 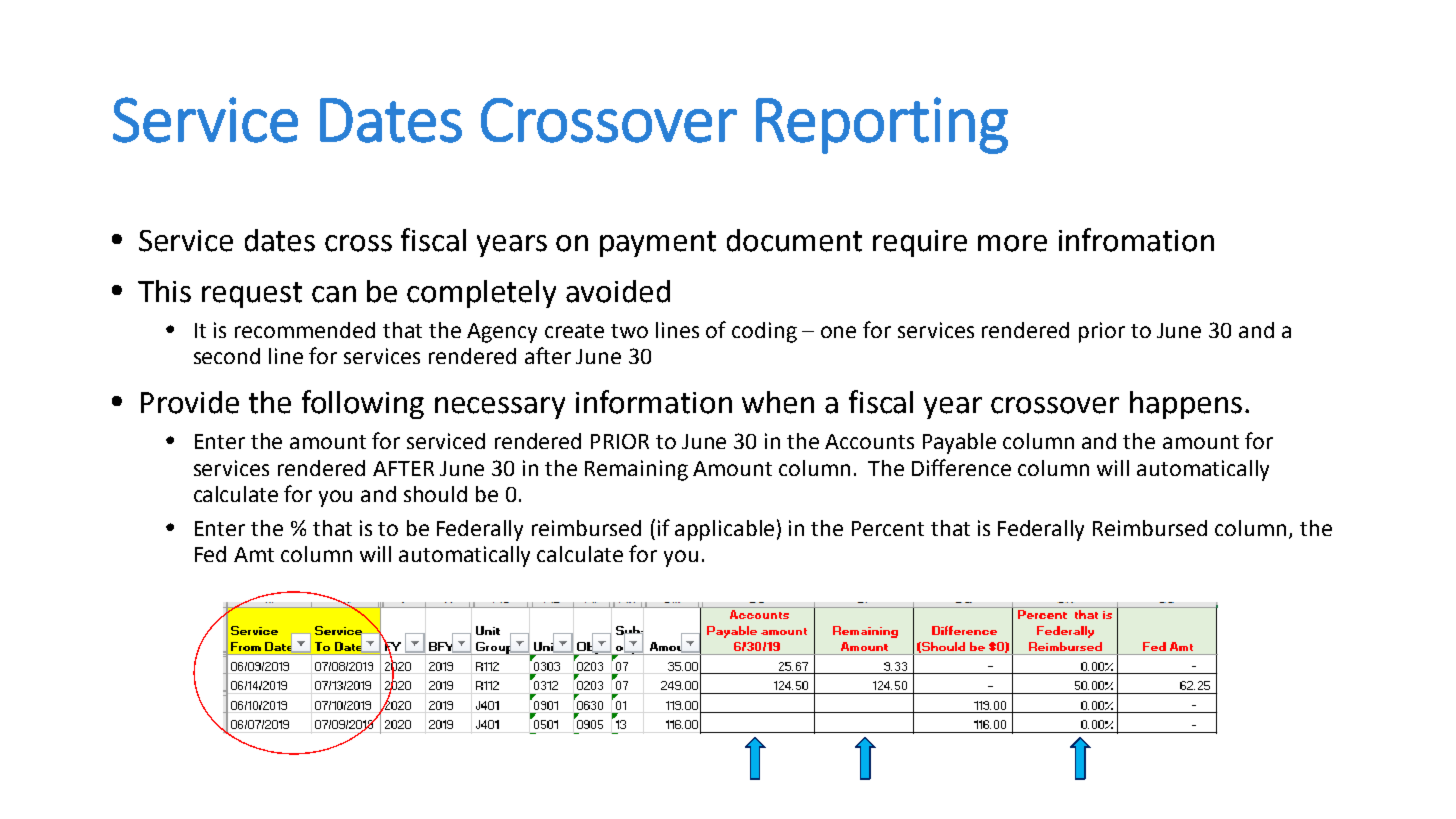 I want to click on Percent, so click(x=888, y=528).
